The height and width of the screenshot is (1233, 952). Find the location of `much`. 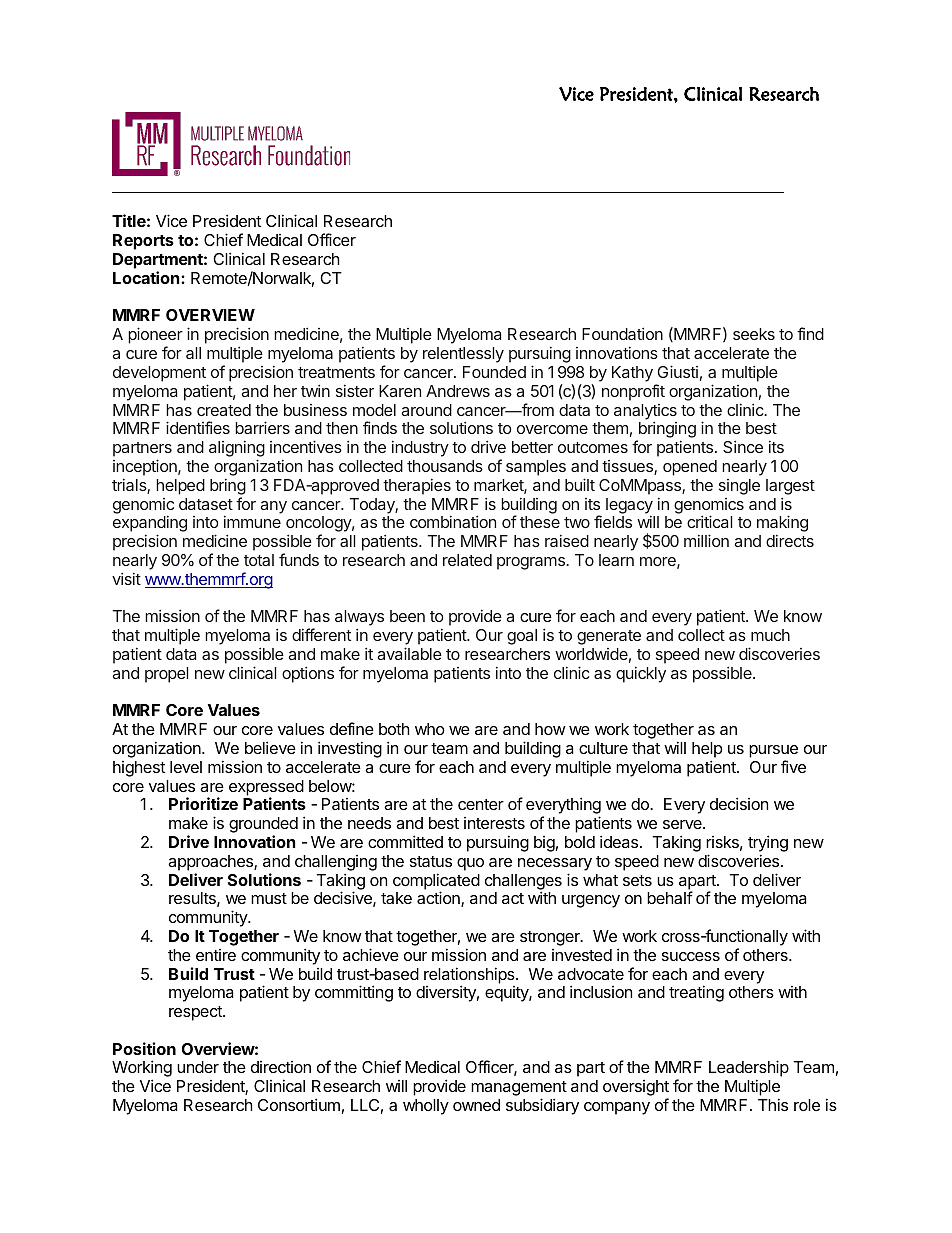

much is located at coordinates (770, 635).
